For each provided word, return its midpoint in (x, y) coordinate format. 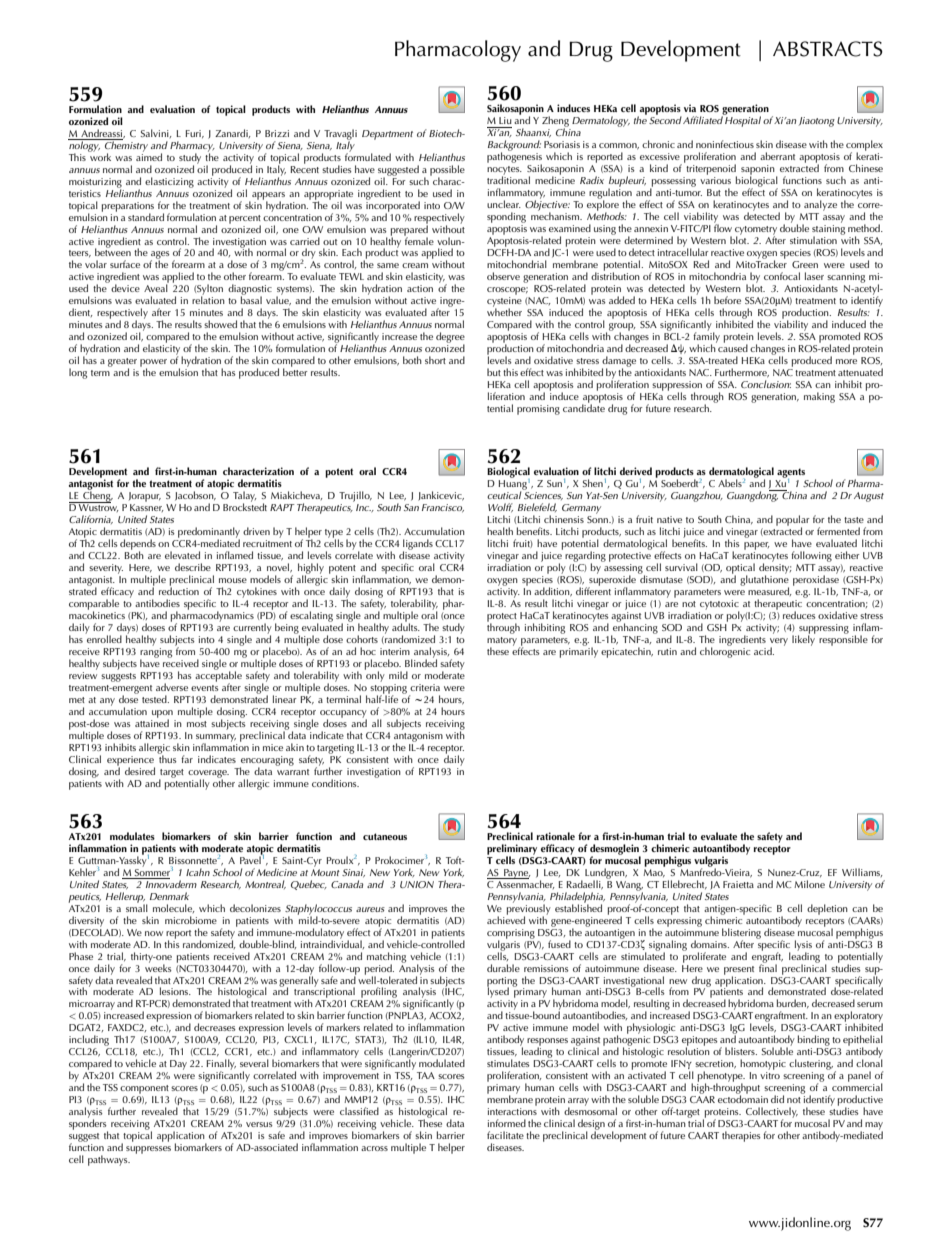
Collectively (772, 1113)
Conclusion (766, 384)
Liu (505, 120)
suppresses (148, 1150)
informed (507, 1123)
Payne (516, 874)
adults (406, 626)
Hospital (742, 120)
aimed (149, 156)
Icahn (198, 872)
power (153, 364)
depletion (827, 909)
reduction (179, 590)
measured (770, 591)
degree (450, 339)
